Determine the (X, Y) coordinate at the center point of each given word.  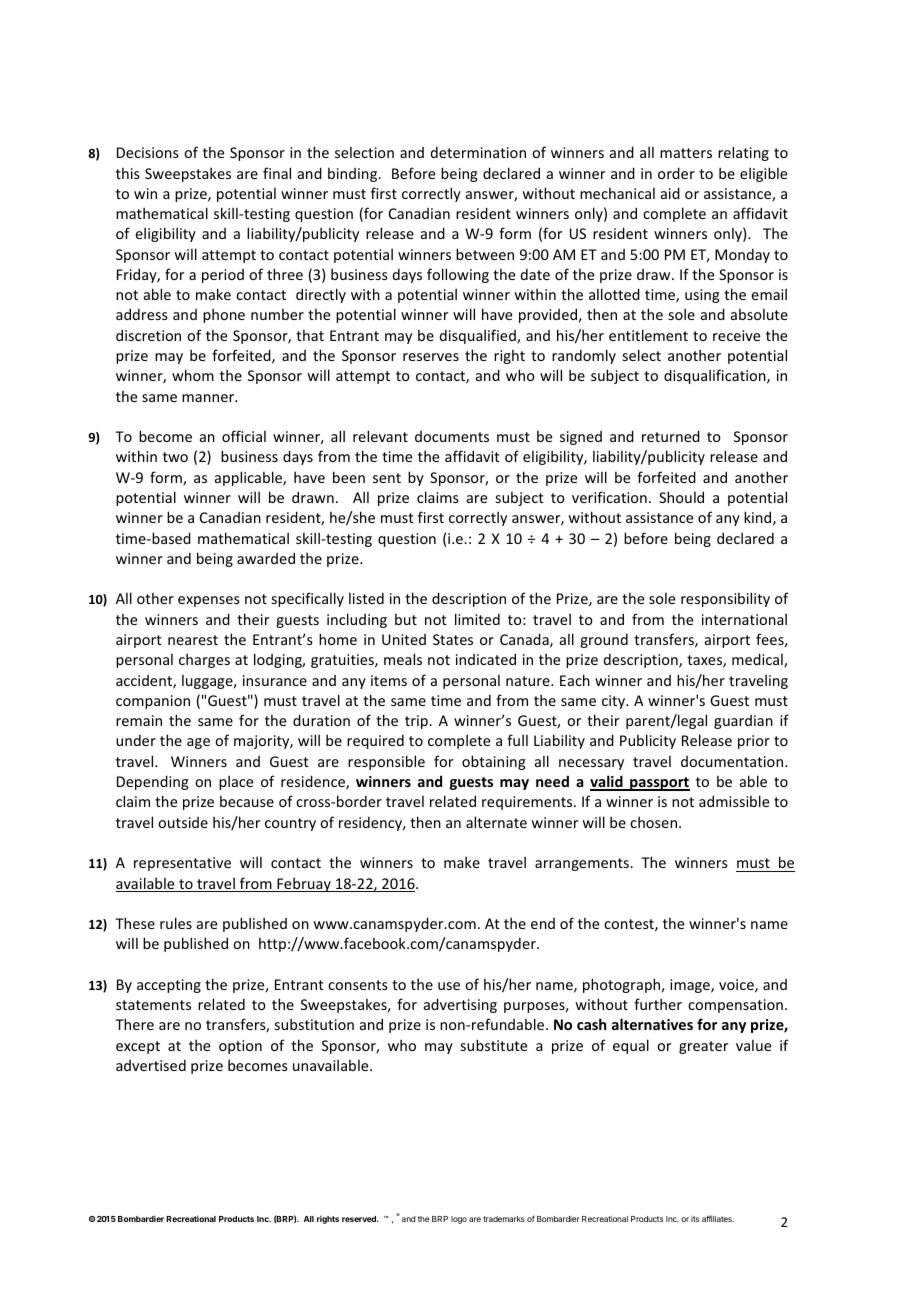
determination (478, 152)
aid (670, 193)
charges (204, 660)
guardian (743, 722)
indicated (486, 659)
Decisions (148, 152)
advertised (151, 1065)
